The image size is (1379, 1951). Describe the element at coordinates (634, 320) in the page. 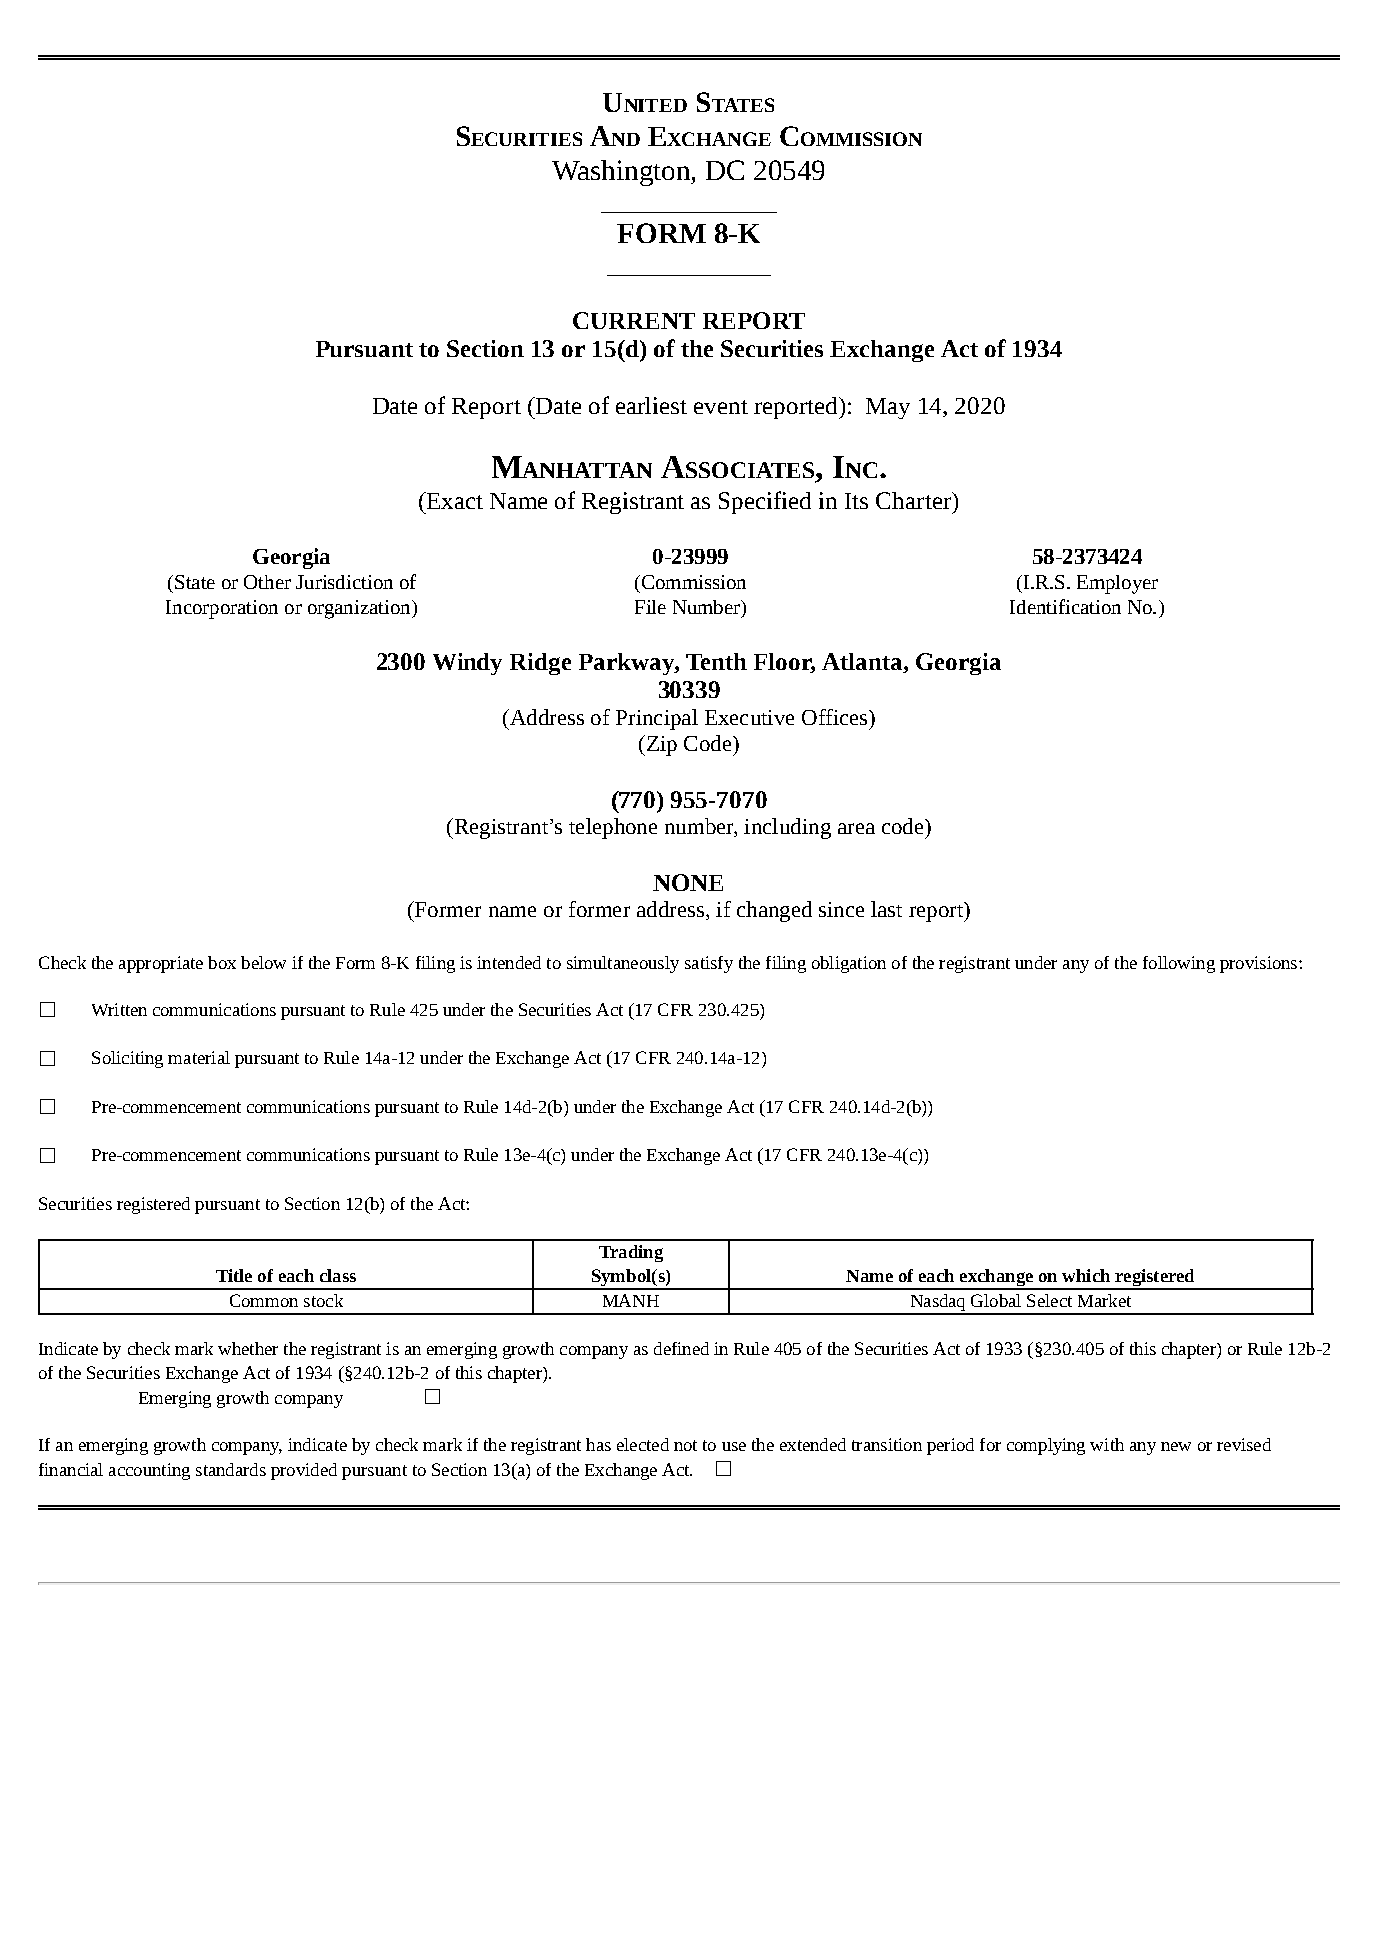

I see `CURRENT` at that location.
